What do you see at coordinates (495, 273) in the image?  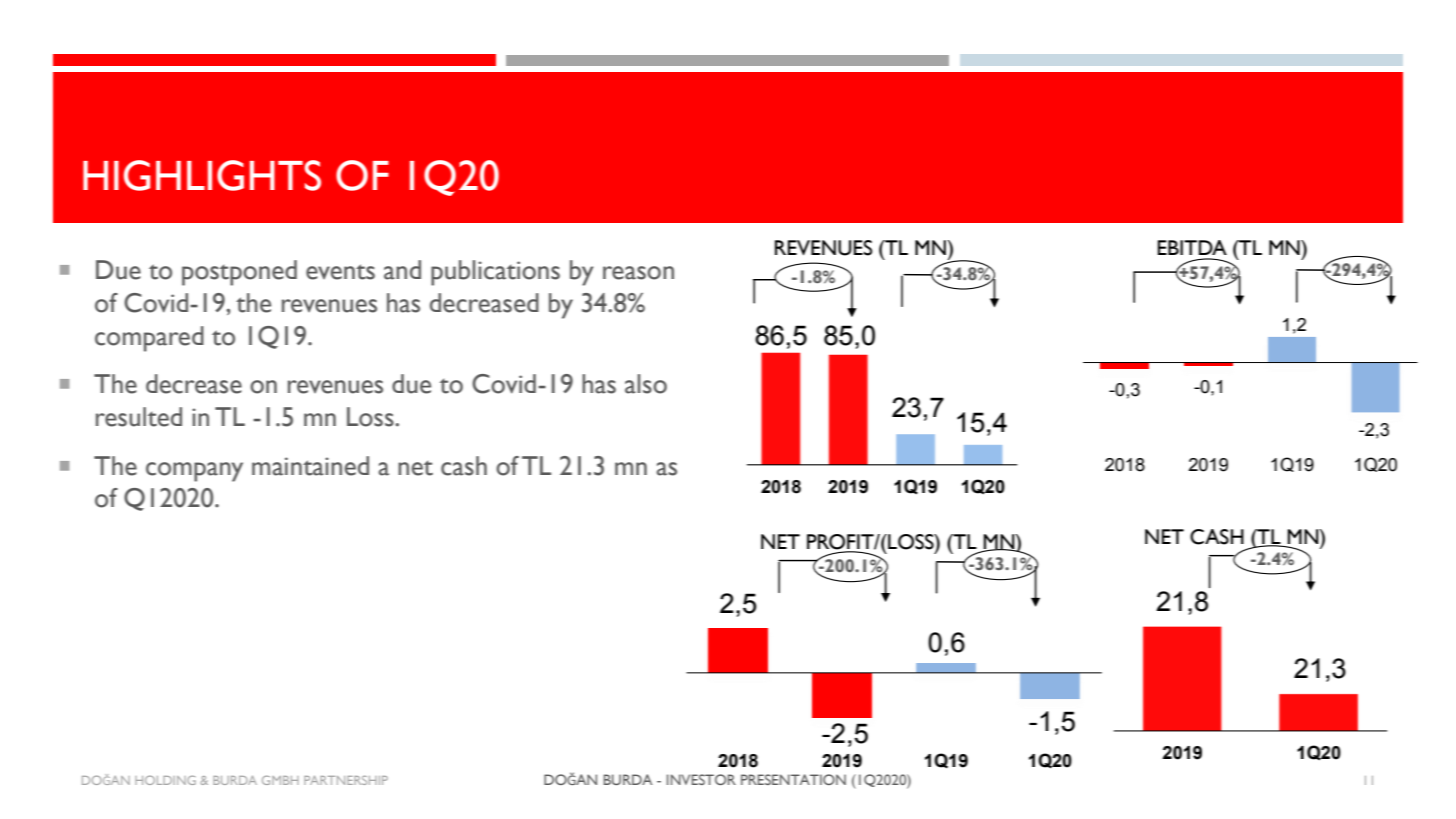 I see `publications` at bounding box center [495, 273].
